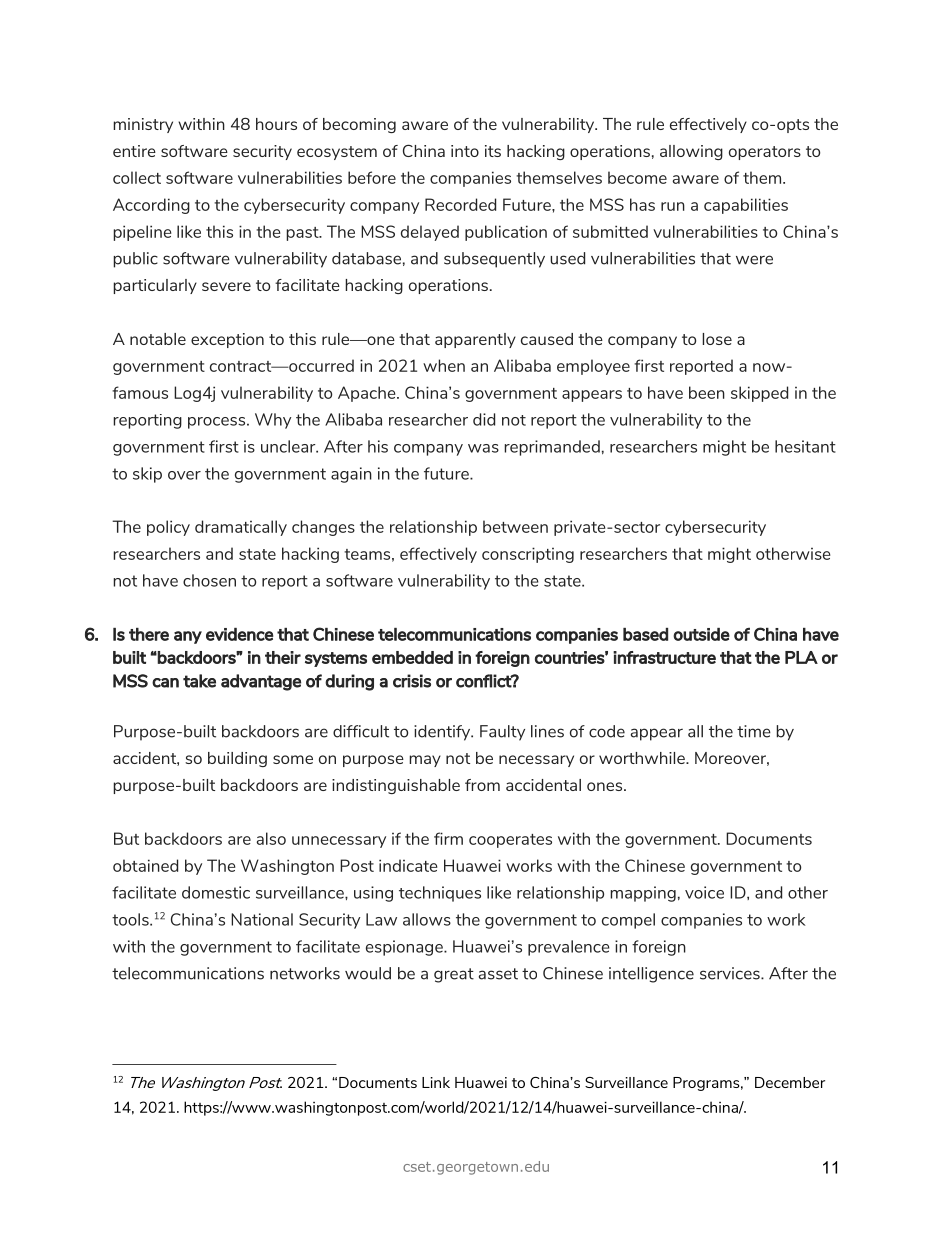 Image resolution: width=952 pixels, height=1233 pixels. Describe the element at coordinates (440, 894) in the screenshot. I see `techniques` at that location.
